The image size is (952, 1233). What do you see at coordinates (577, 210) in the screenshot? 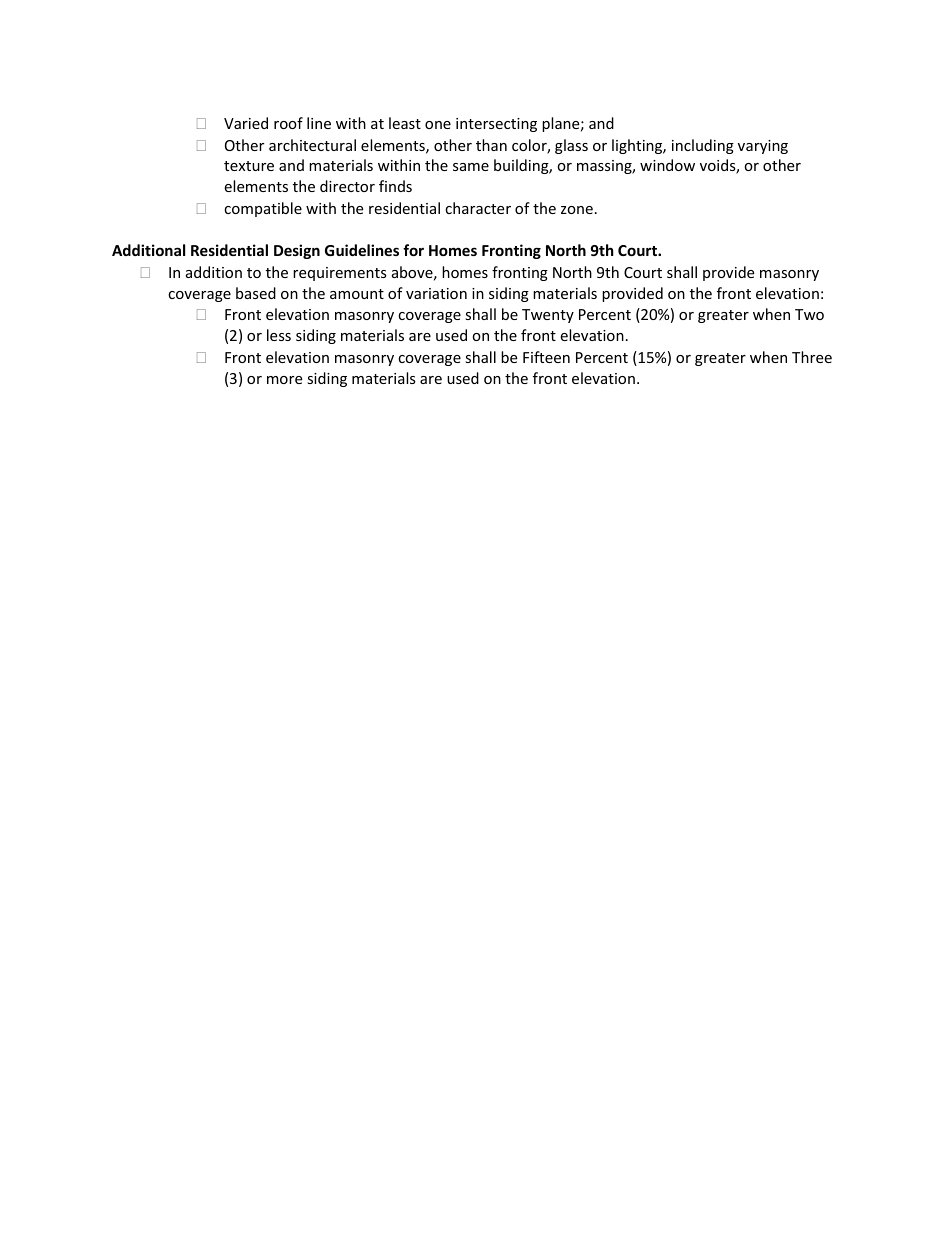
I see `zone` at bounding box center [577, 210].
